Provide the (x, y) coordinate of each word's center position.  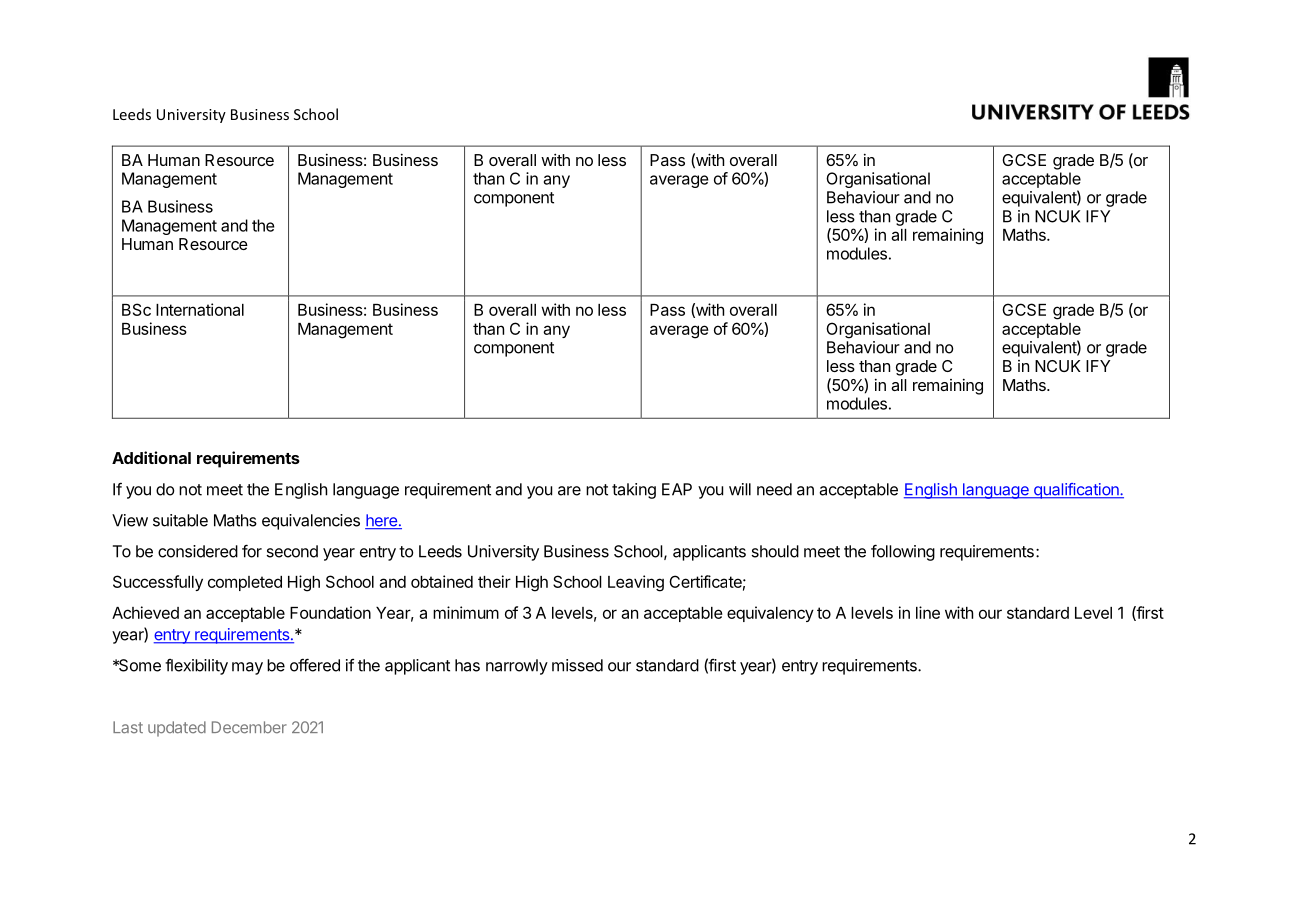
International (200, 309)
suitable (180, 520)
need (774, 489)
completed (245, 583)
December (249, 727)
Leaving (636, 583)
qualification (1076, 491)
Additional (151, 457)
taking (634, 491)
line (928, 612)
